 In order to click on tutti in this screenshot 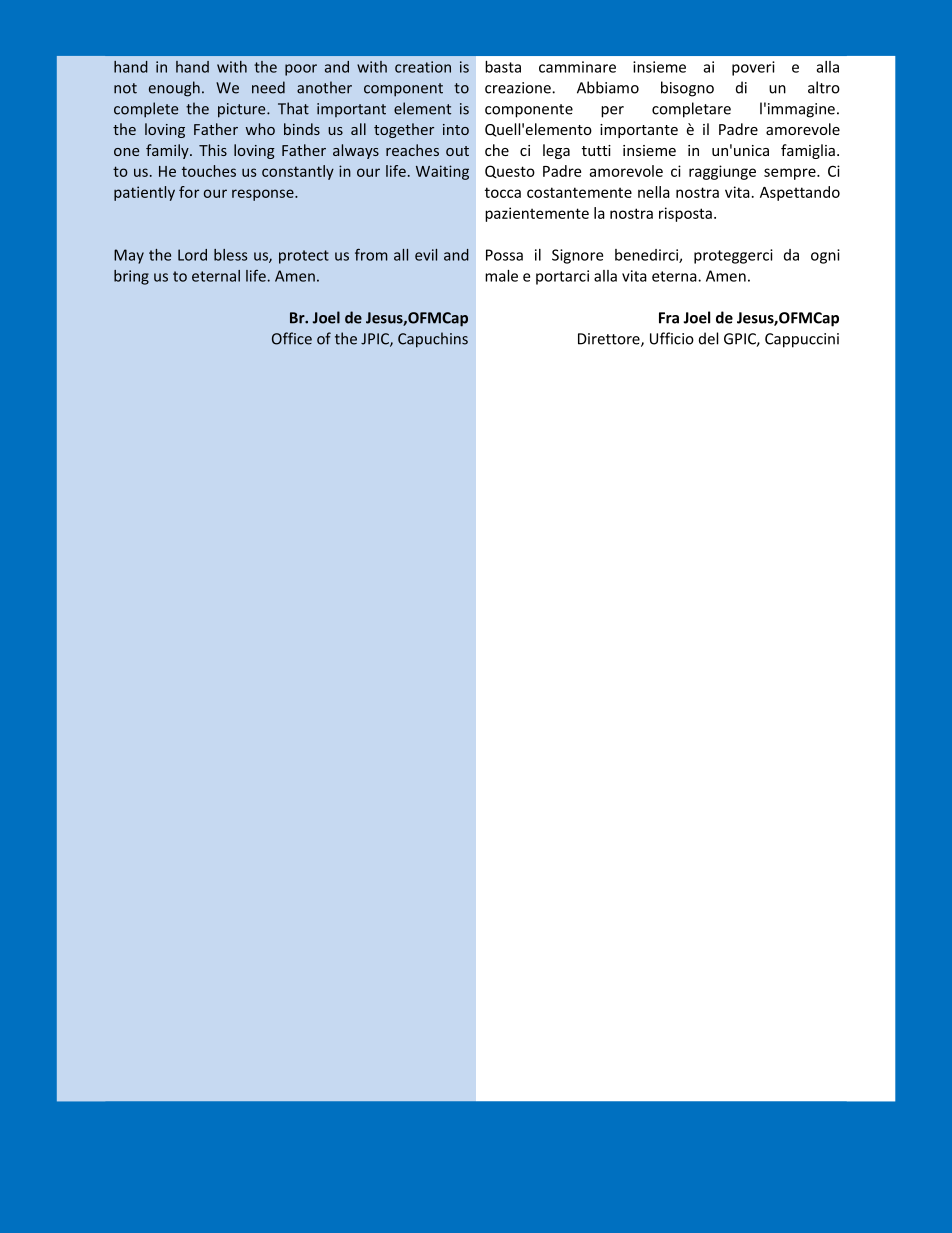, I will do `click(596, 150)`.
